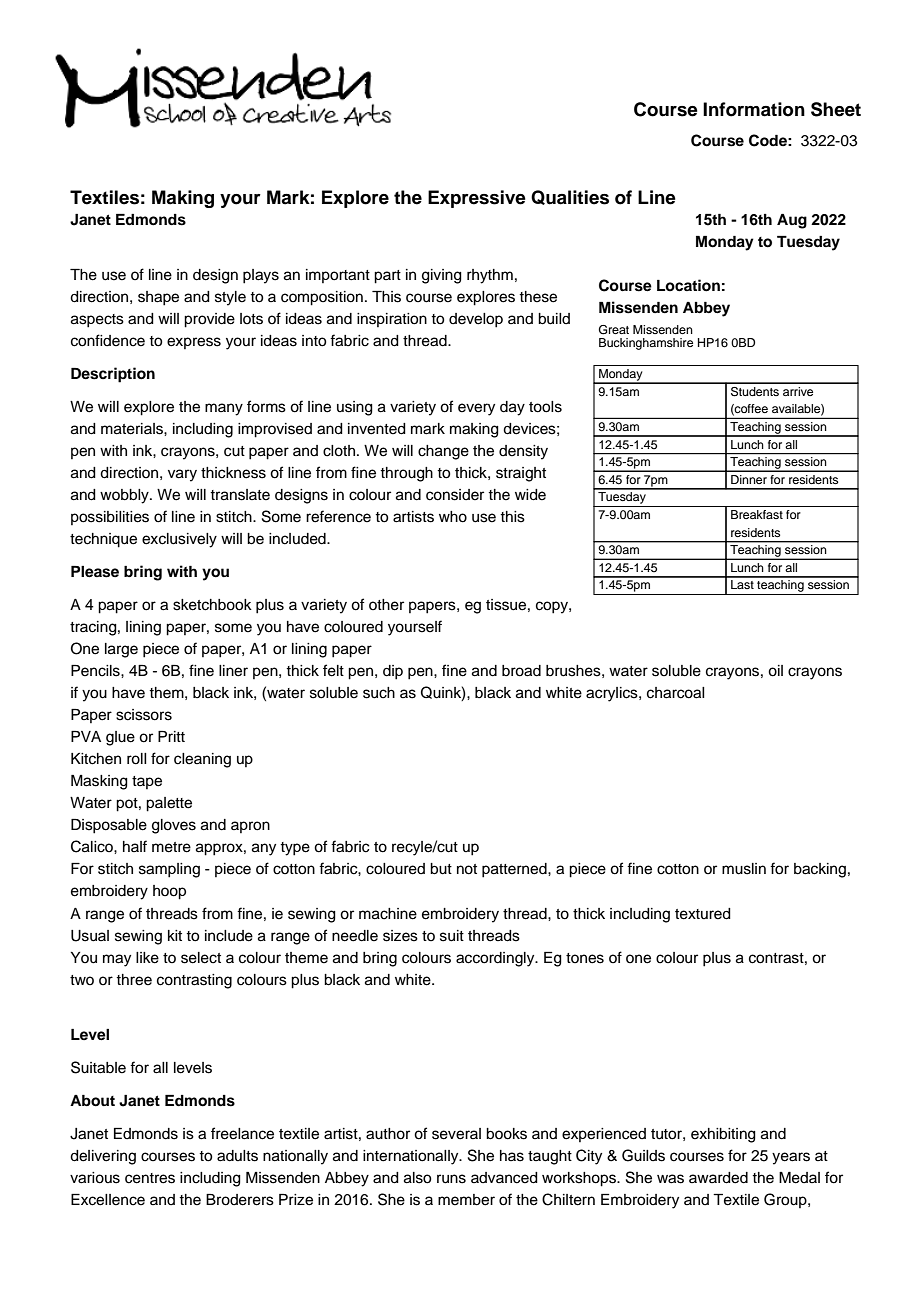 The height and width of the screenshot is (1308, 924). I want to click on many, so click(224, 409).
